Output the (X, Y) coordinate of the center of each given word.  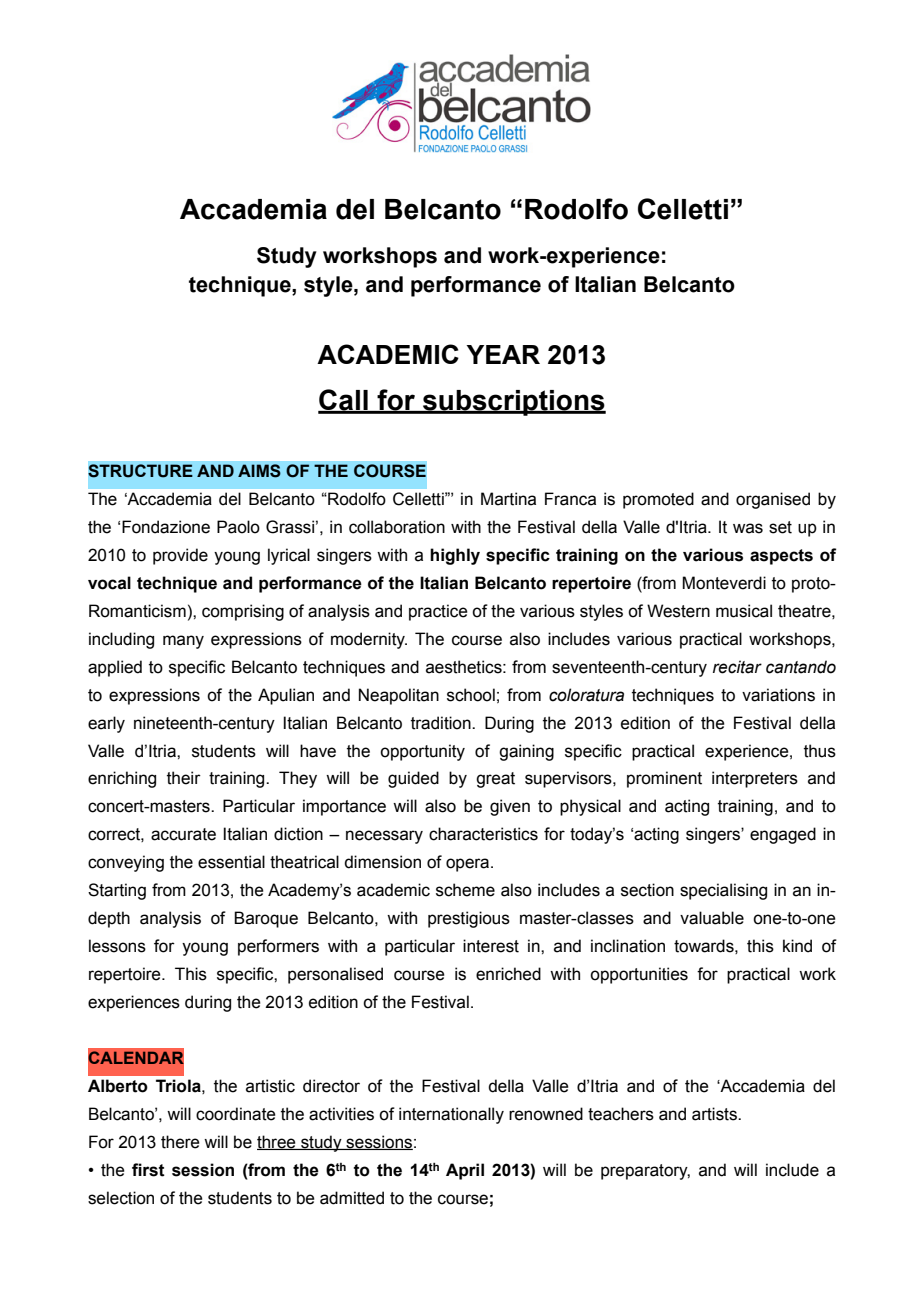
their (184, 778)
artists (715, 1114)
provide (180, 556)
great (495, 780)
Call (344, 401)
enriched (508, 974)
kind (797, 946)
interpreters (755, 779)
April (465, 1171)
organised (773, 500)
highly (455, 556)
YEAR (503, 354)
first (148, 1170)
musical (744, 611)
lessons (117, 946)
